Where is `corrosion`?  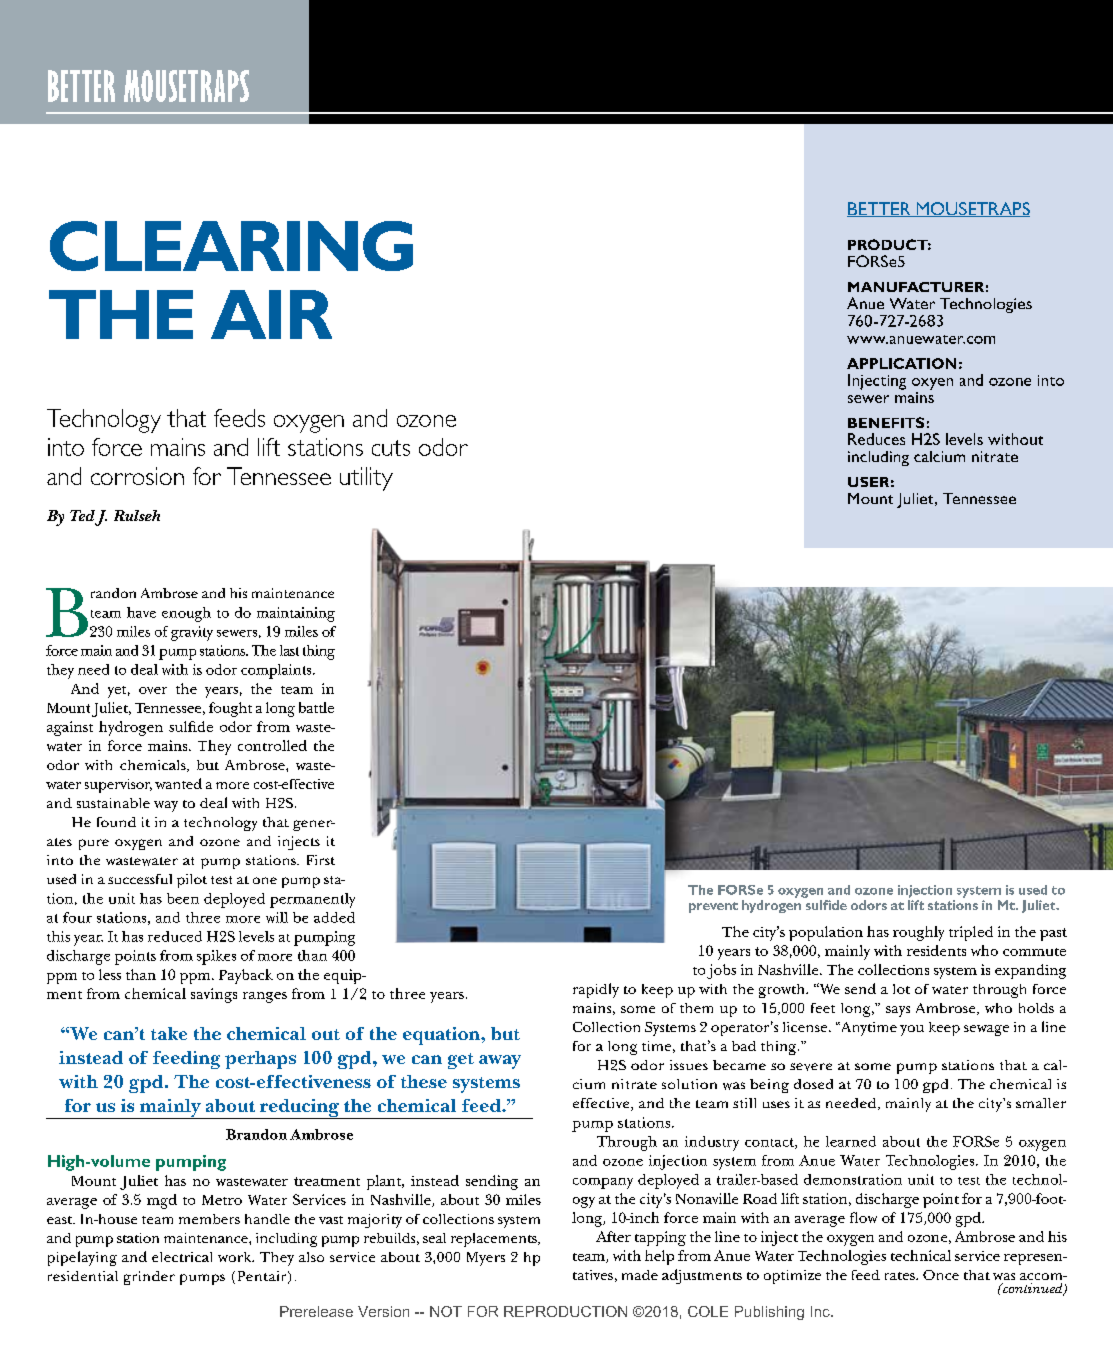 corrosion is located at coordinates (137, 476).
